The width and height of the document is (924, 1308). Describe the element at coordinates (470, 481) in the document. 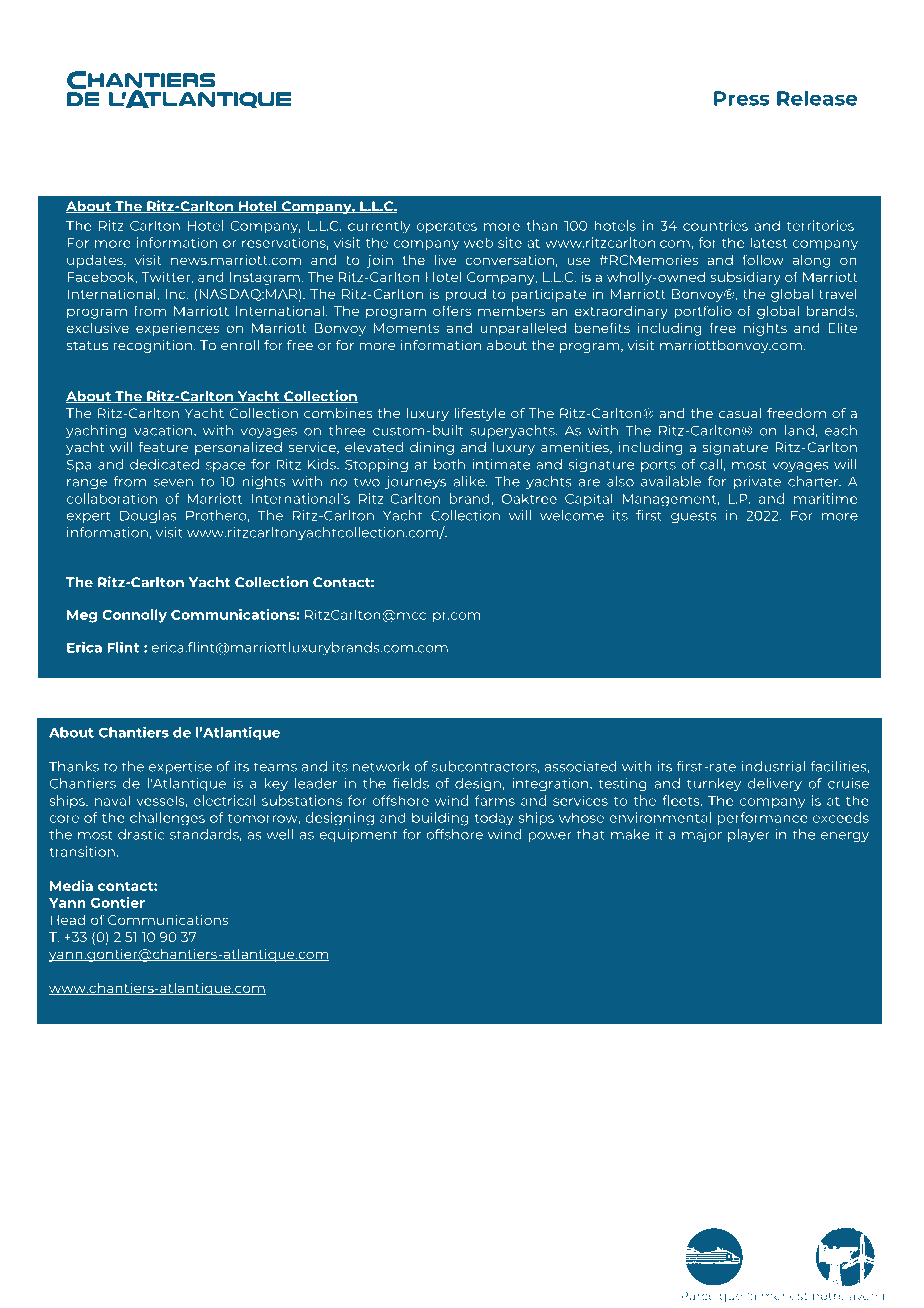

I see `alike` at that location.
